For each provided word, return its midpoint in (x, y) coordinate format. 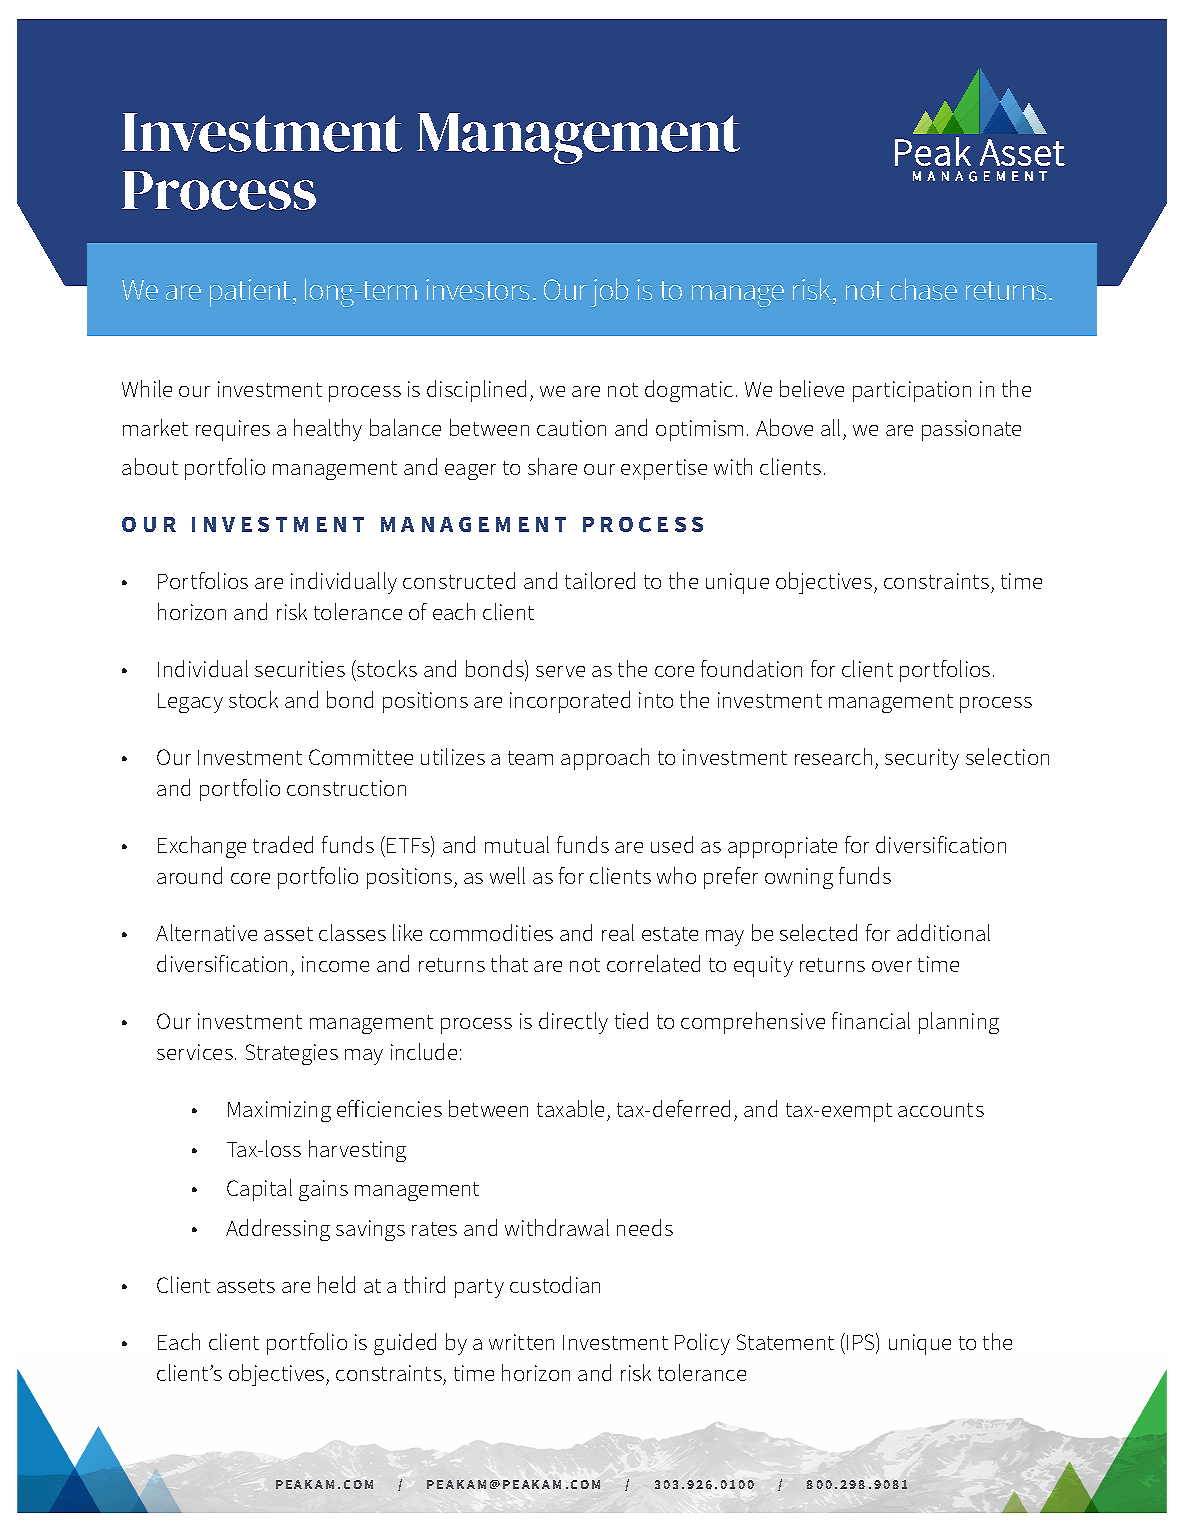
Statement (785, 1342)
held (336, 1284)
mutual (517, 844)
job (609, 292)
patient (250, 293)
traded (283, 844)
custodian (555, 1284)
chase (924, 289)
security (922, 759)
